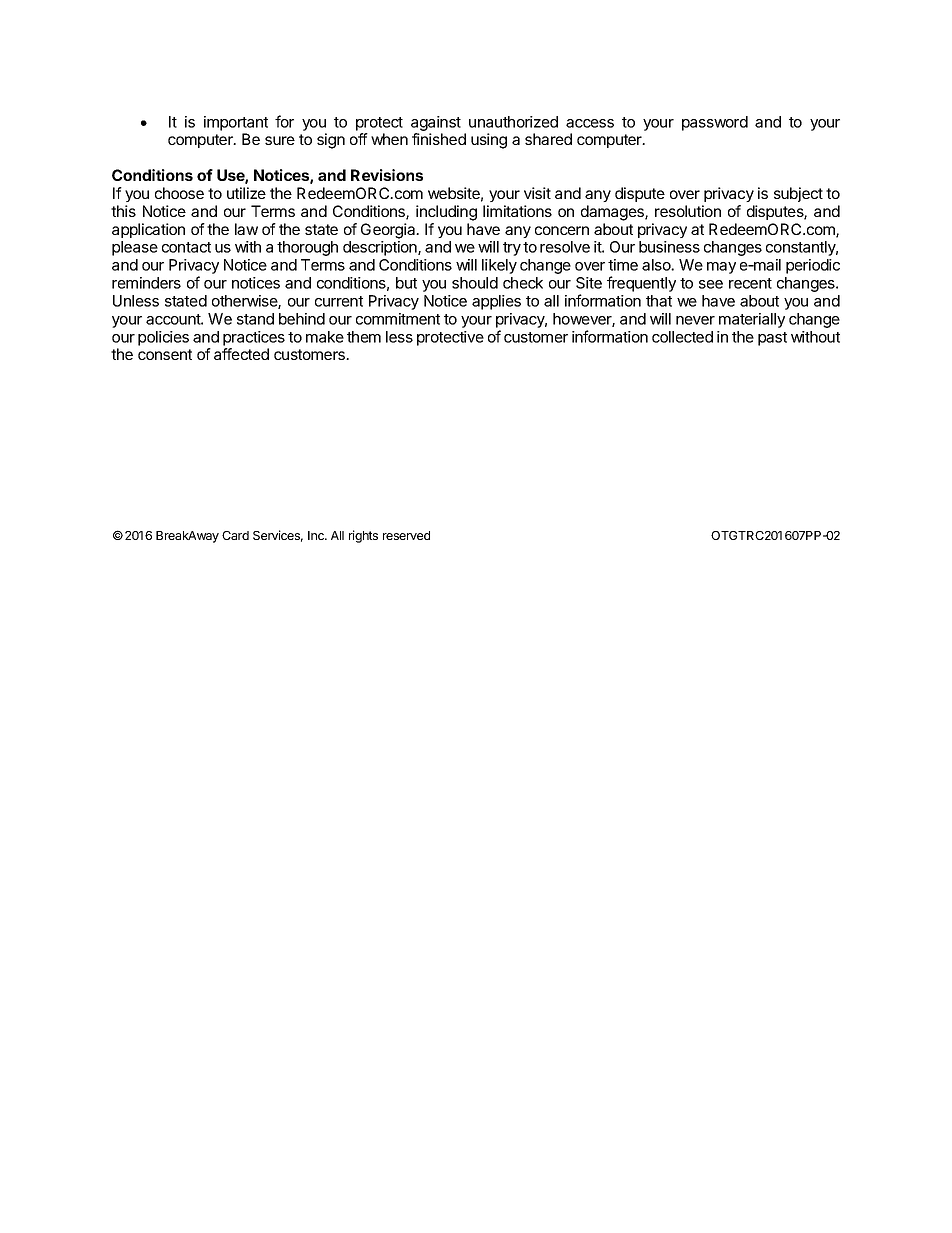 The width and height of the image is (952, 1233). Describe the element at coordinates (489, 141) in the image. I see `using` at that location.
